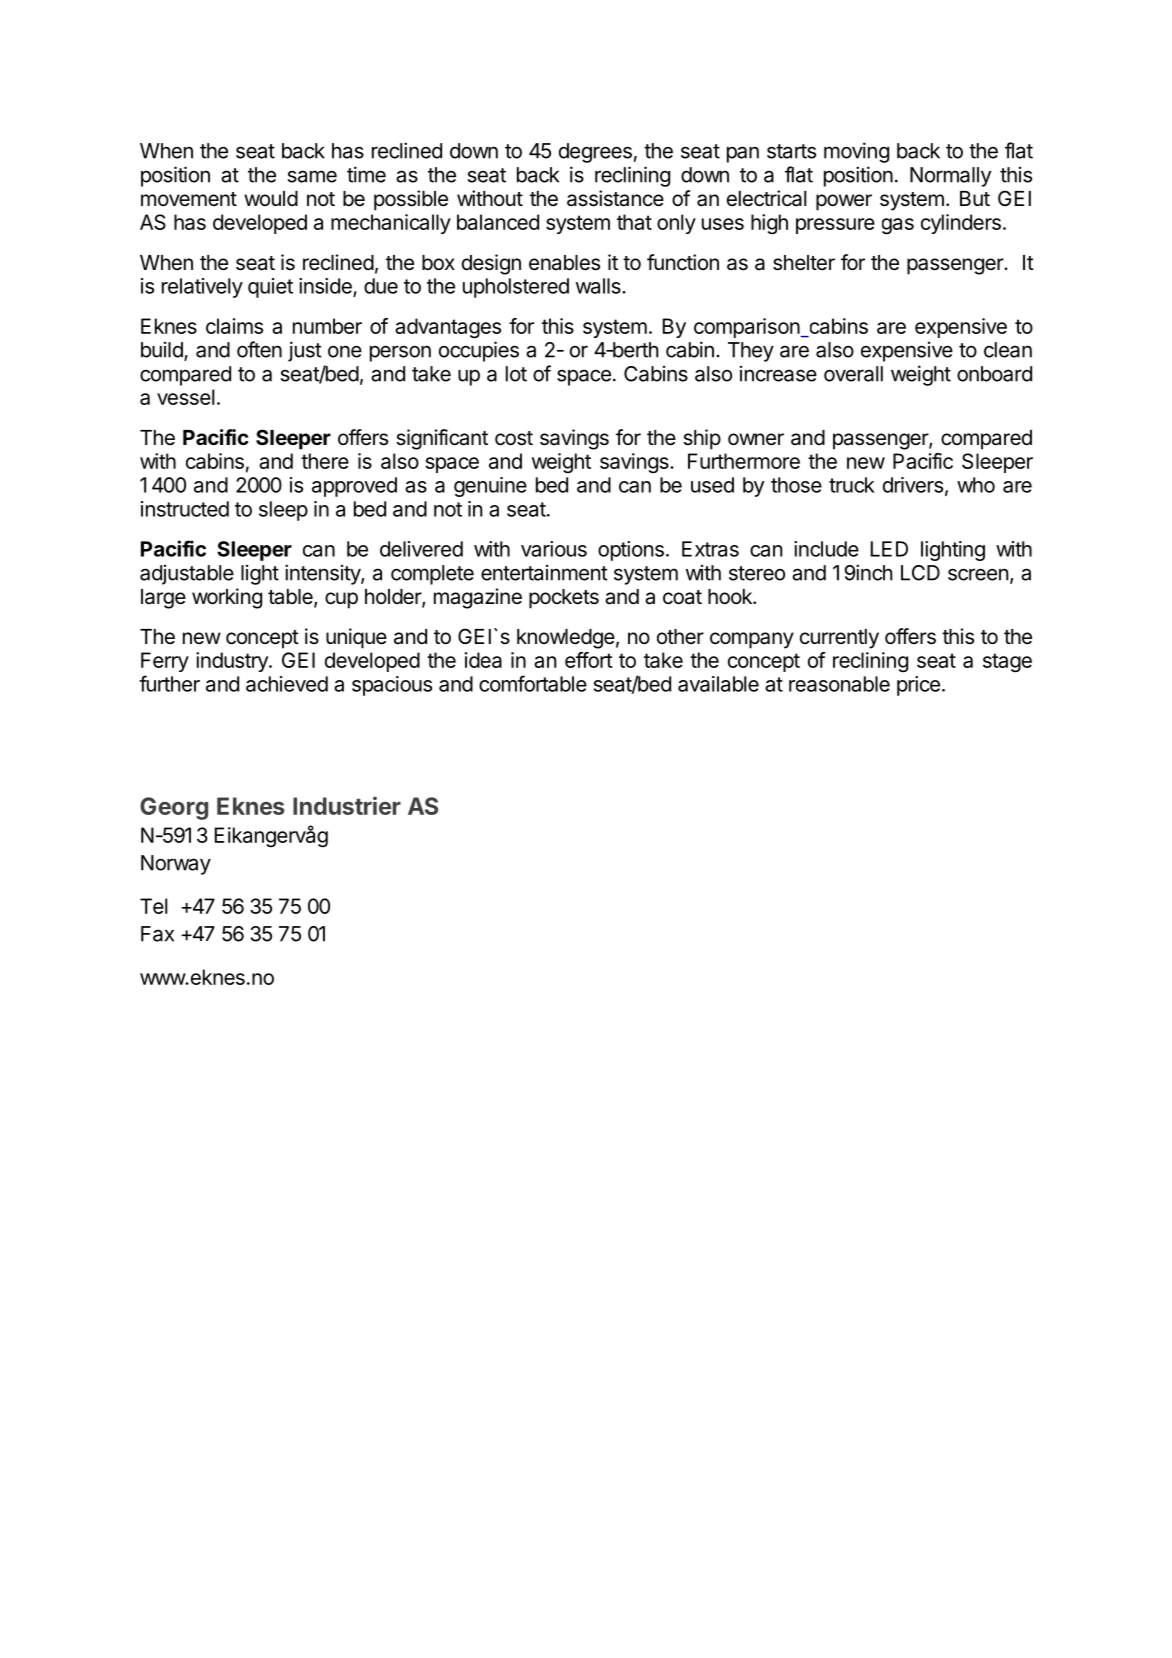 The width and height of the screenshot is (1172, 1658). I want to click on would, so click(271, 198).
